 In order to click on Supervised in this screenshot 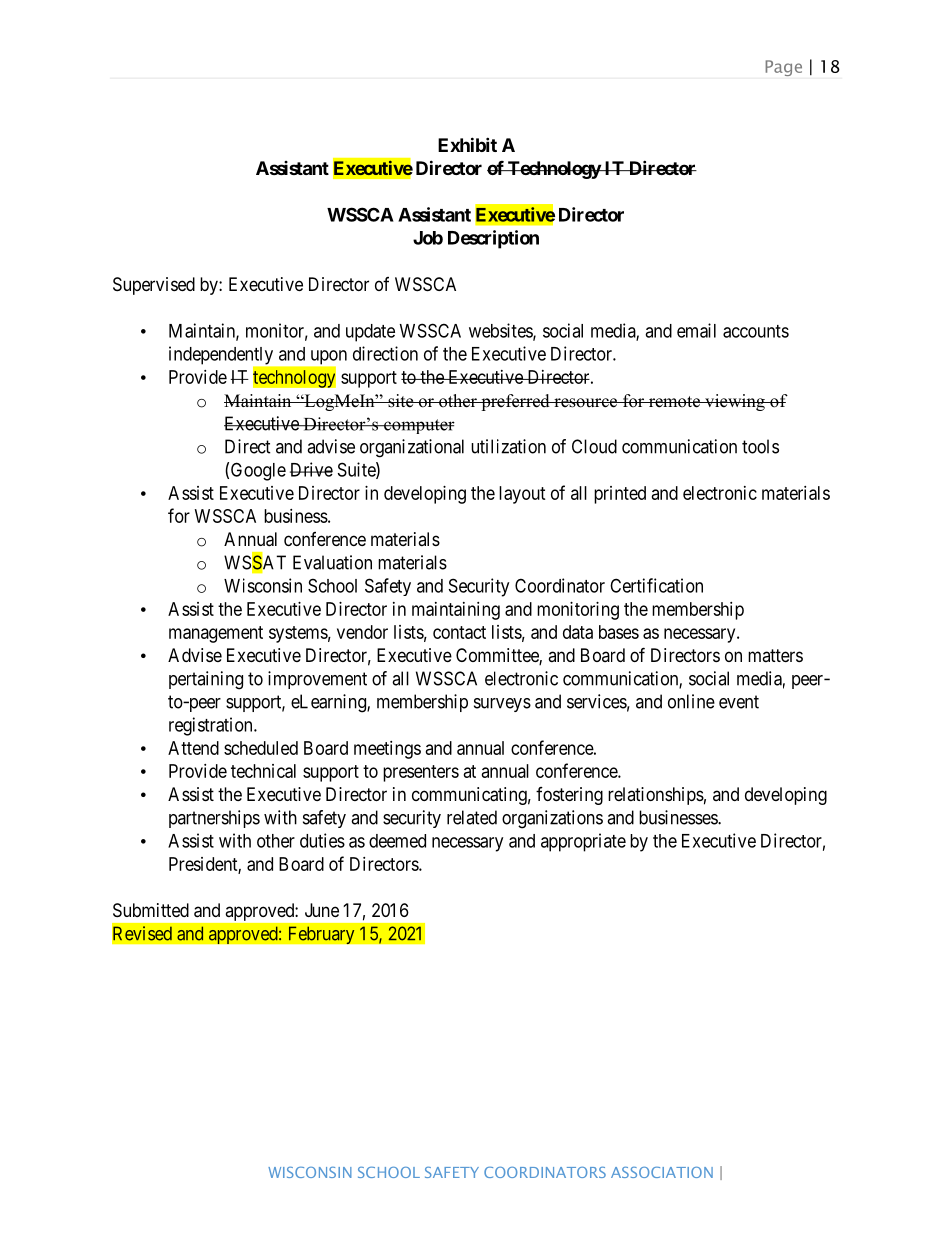, I will do `click(154, 286)`.
